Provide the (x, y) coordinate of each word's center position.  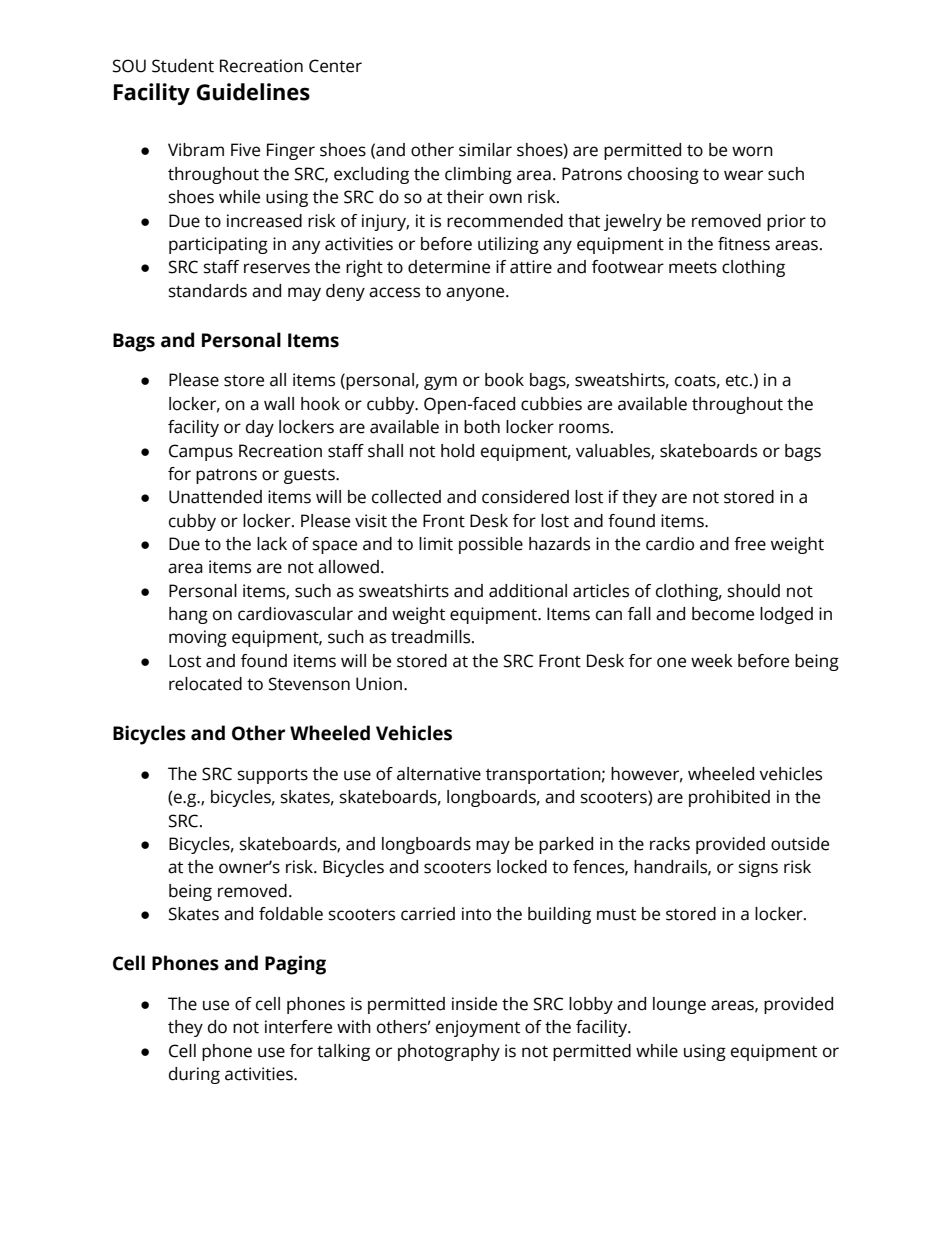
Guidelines (253, 92)
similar (485, 150)
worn (752, 151)
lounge (679, 1005)
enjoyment (478, 1028)
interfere (298, 1027)
